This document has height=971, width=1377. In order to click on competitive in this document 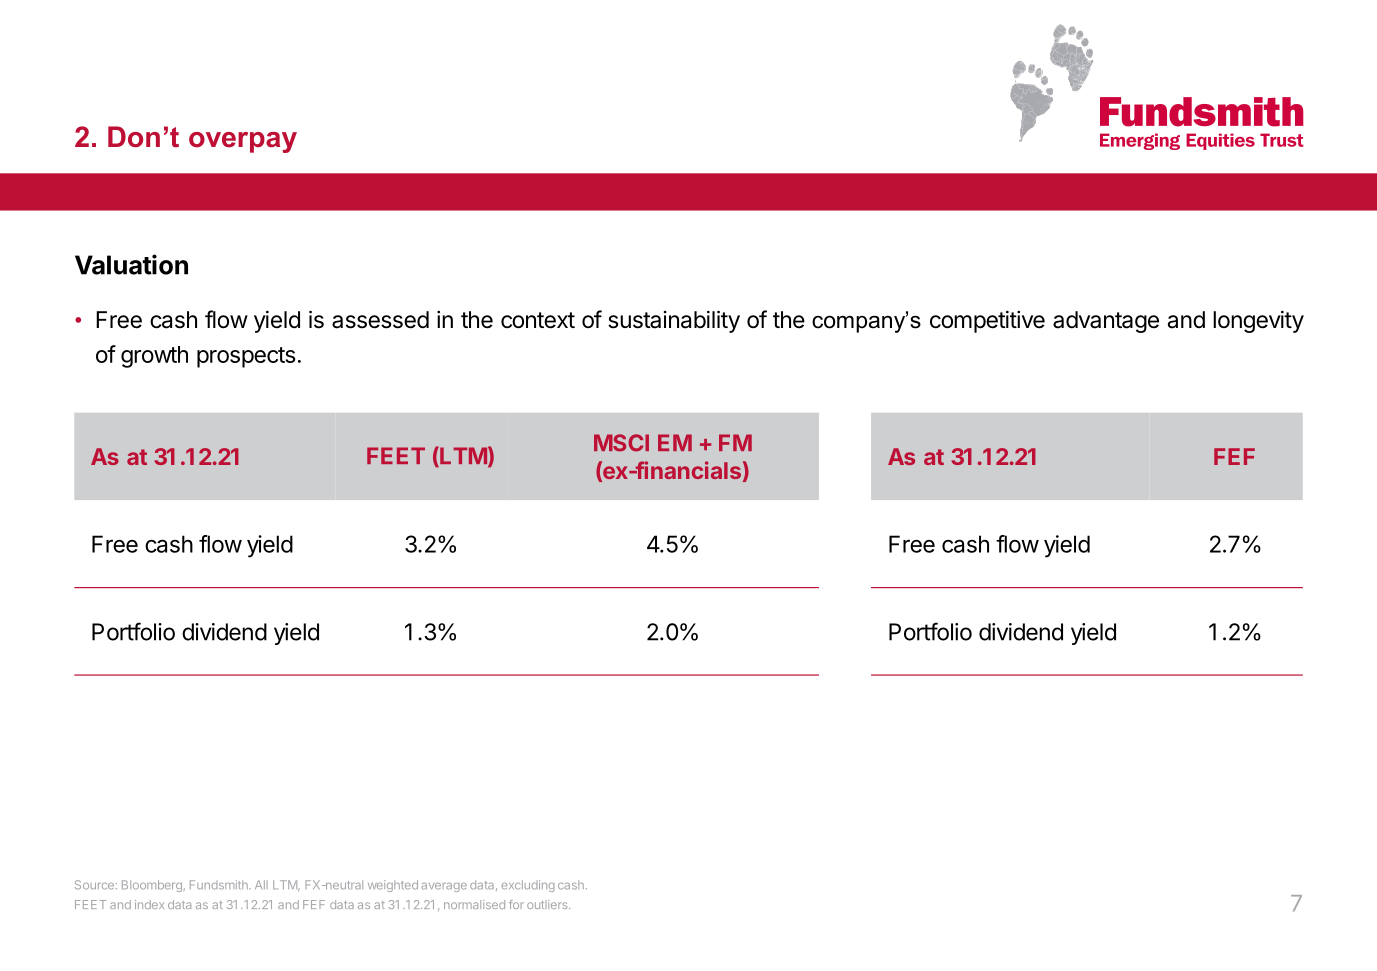, I will do `click(987, 321)`.
